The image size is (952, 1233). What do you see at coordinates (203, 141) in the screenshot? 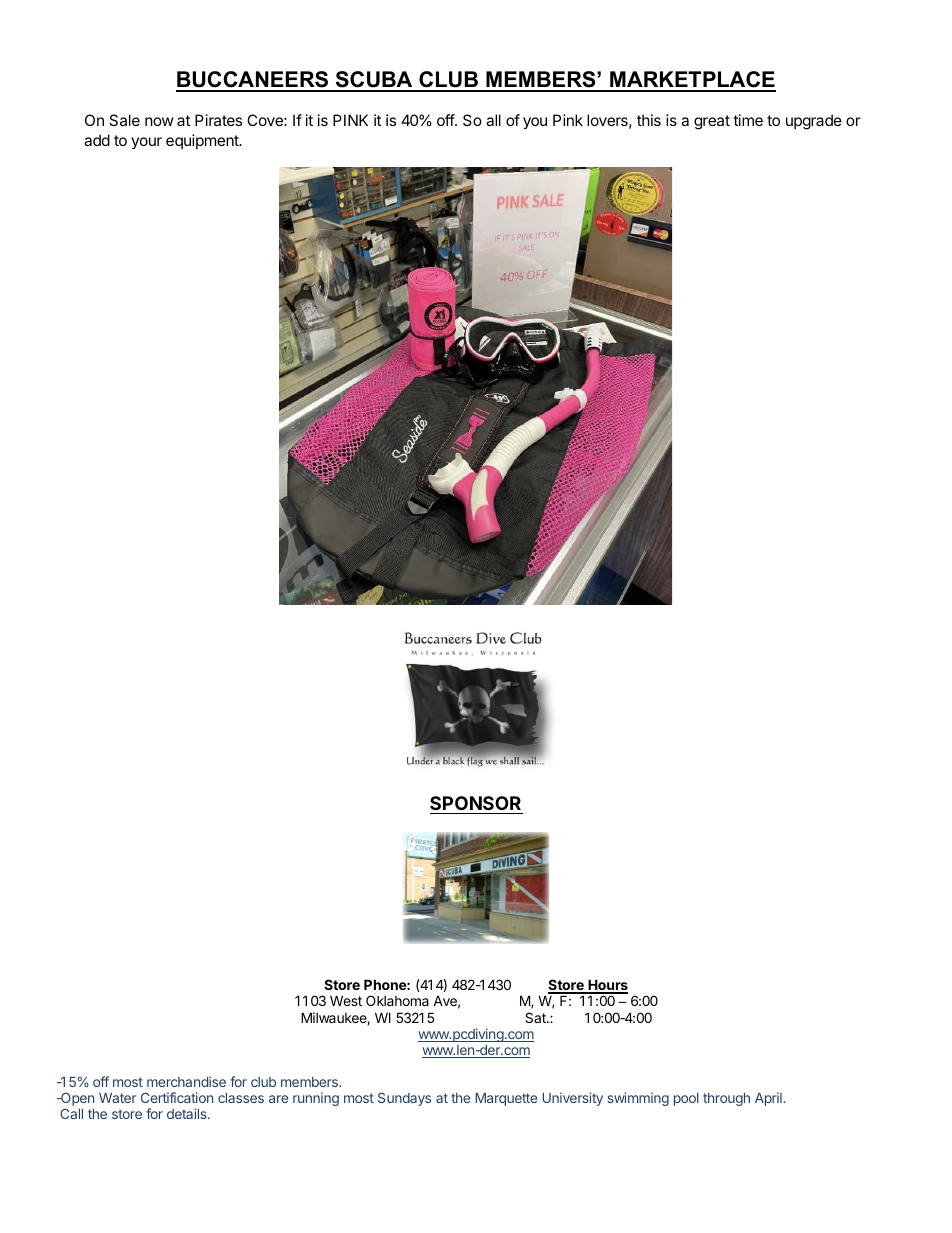
I see `equipment` at bounding box center [203, 141].
